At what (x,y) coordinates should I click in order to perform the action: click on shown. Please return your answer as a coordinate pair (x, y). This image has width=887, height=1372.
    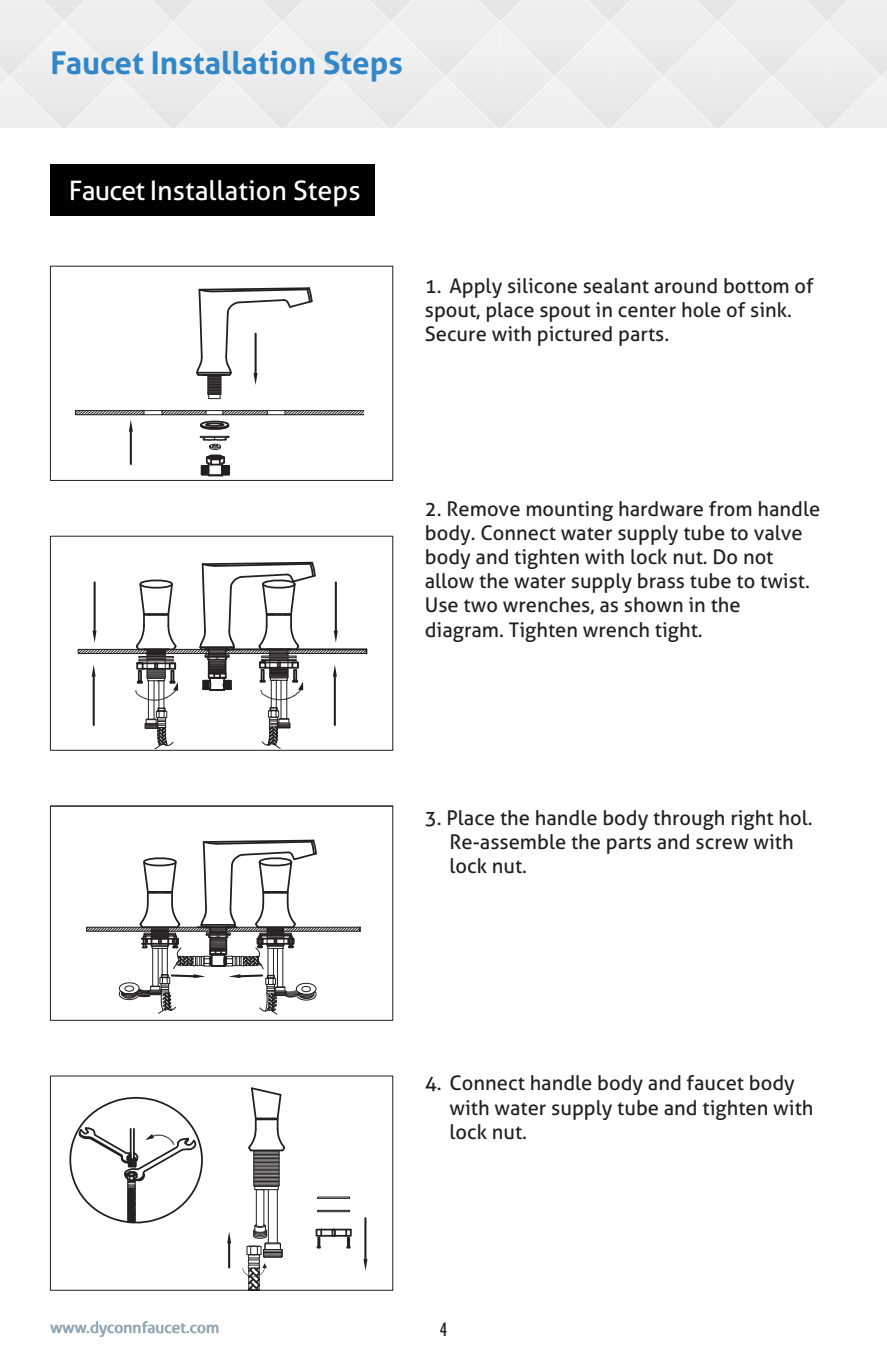
    Looking at the image, I should click on (653, 605).
